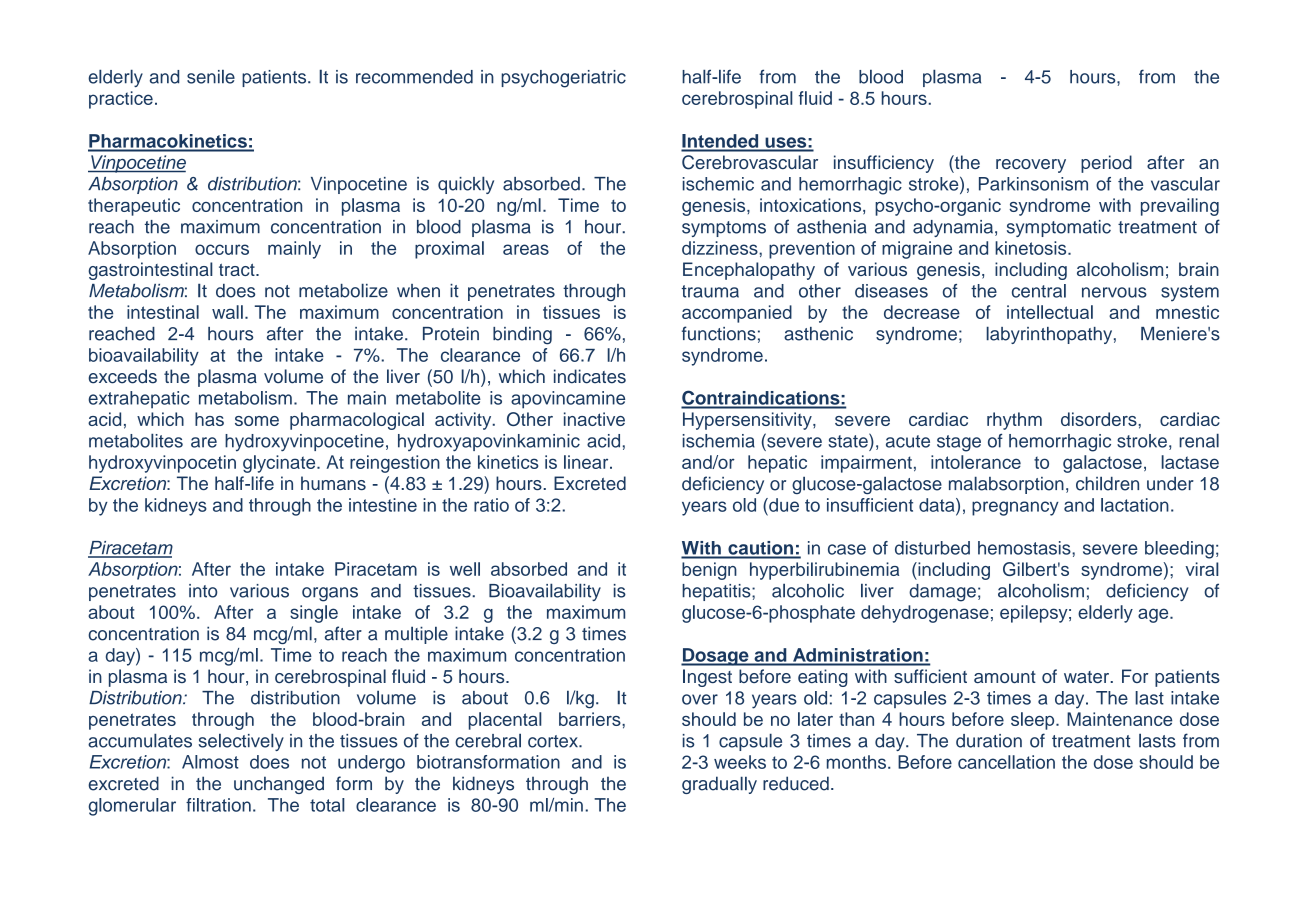 The width and height of the screenshot is (1308, 924). I want to click on ischemia, so click(719, 441).
